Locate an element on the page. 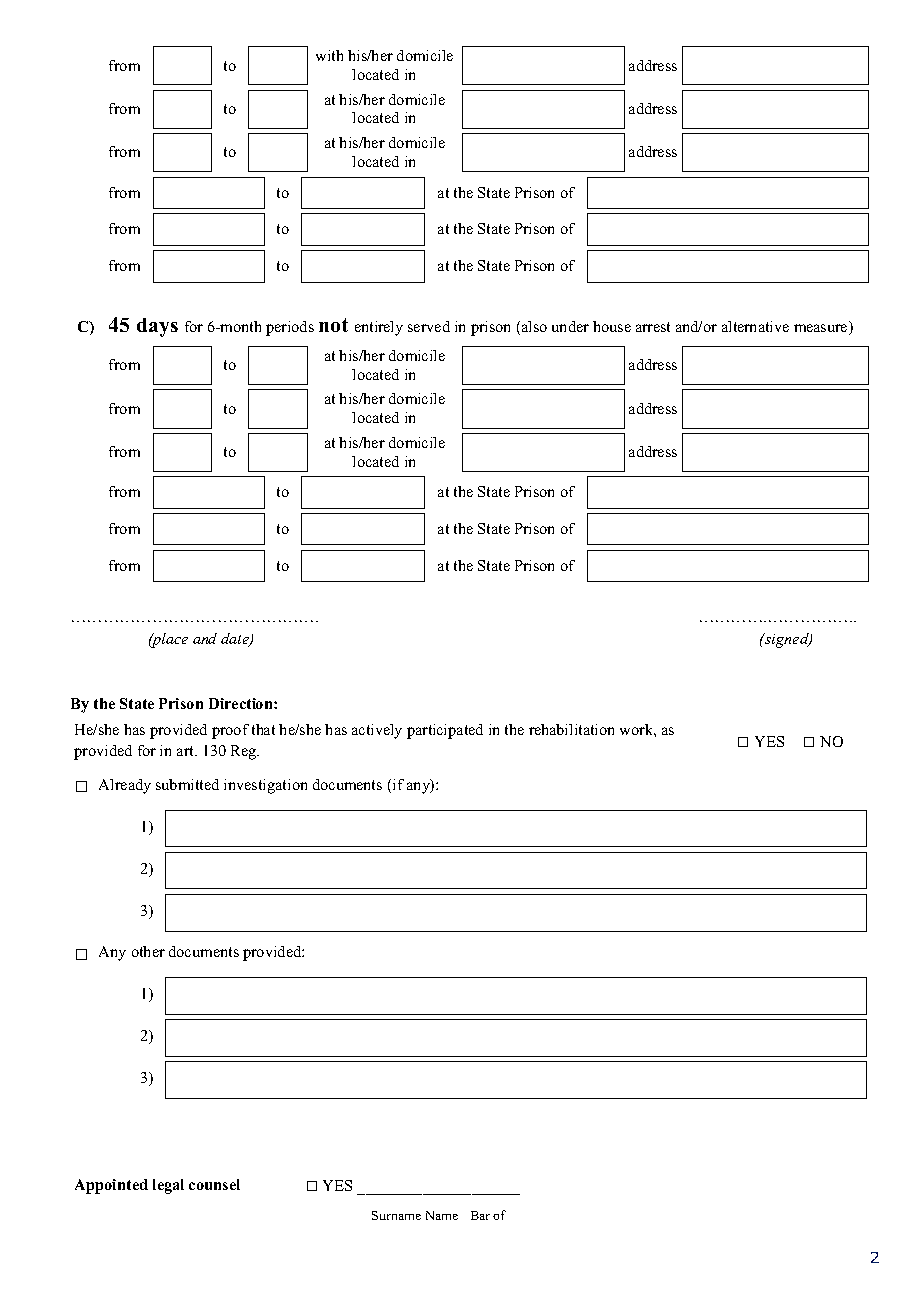 This document has height=1308, width=924. Bar is located at coordinates (480, 1215).
